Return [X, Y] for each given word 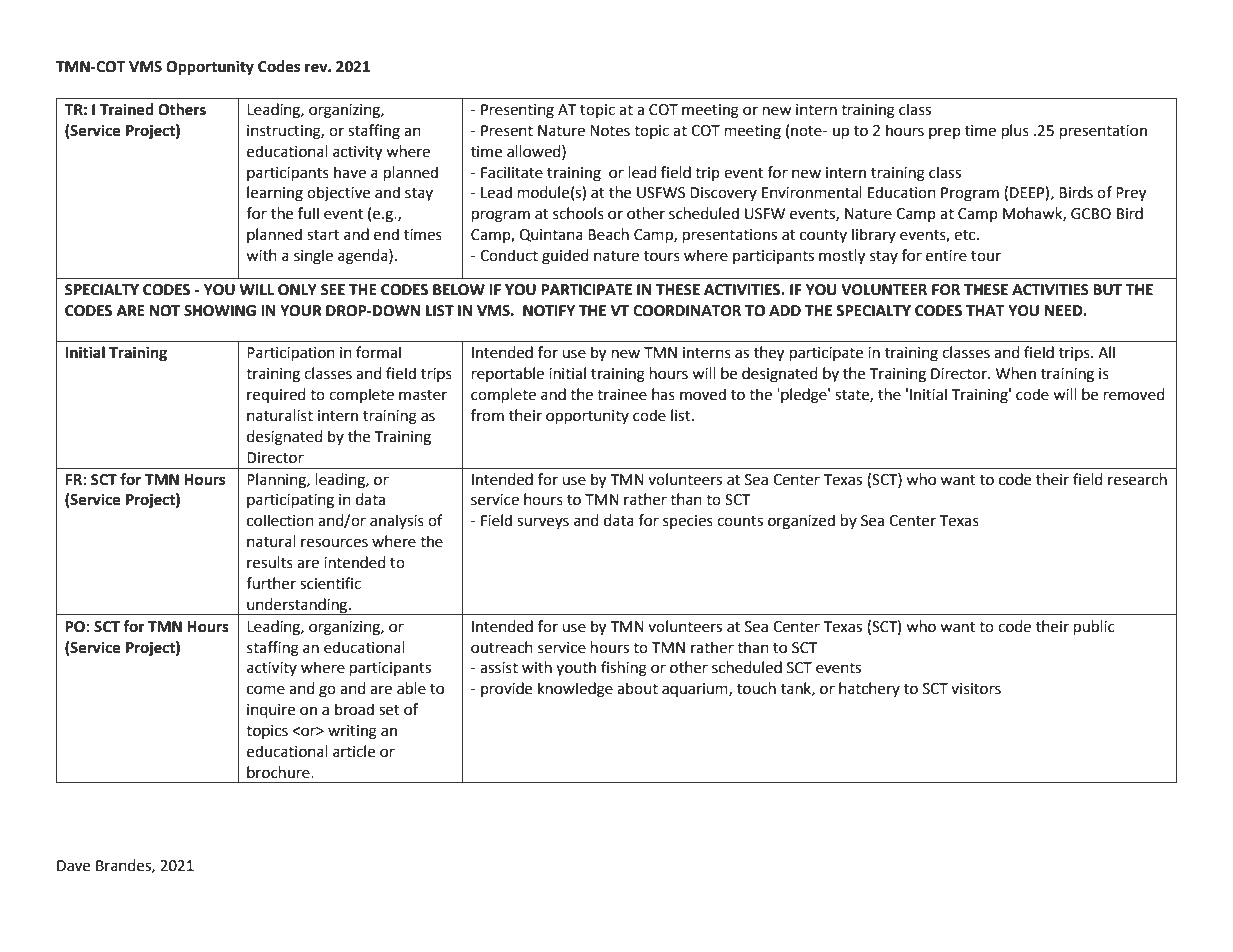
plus [1015, 132]
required [276, 395]
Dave [73, 866]
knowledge [575, 690]
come [266, 690]
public [1094, 628]
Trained [127, 109]
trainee [622, 395]
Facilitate [512, 172]
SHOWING [220, 311]
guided [565, 257]
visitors [976, 689]
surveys [543, 523]
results [270, 562]
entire [946, 256]
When [1016, 373]
